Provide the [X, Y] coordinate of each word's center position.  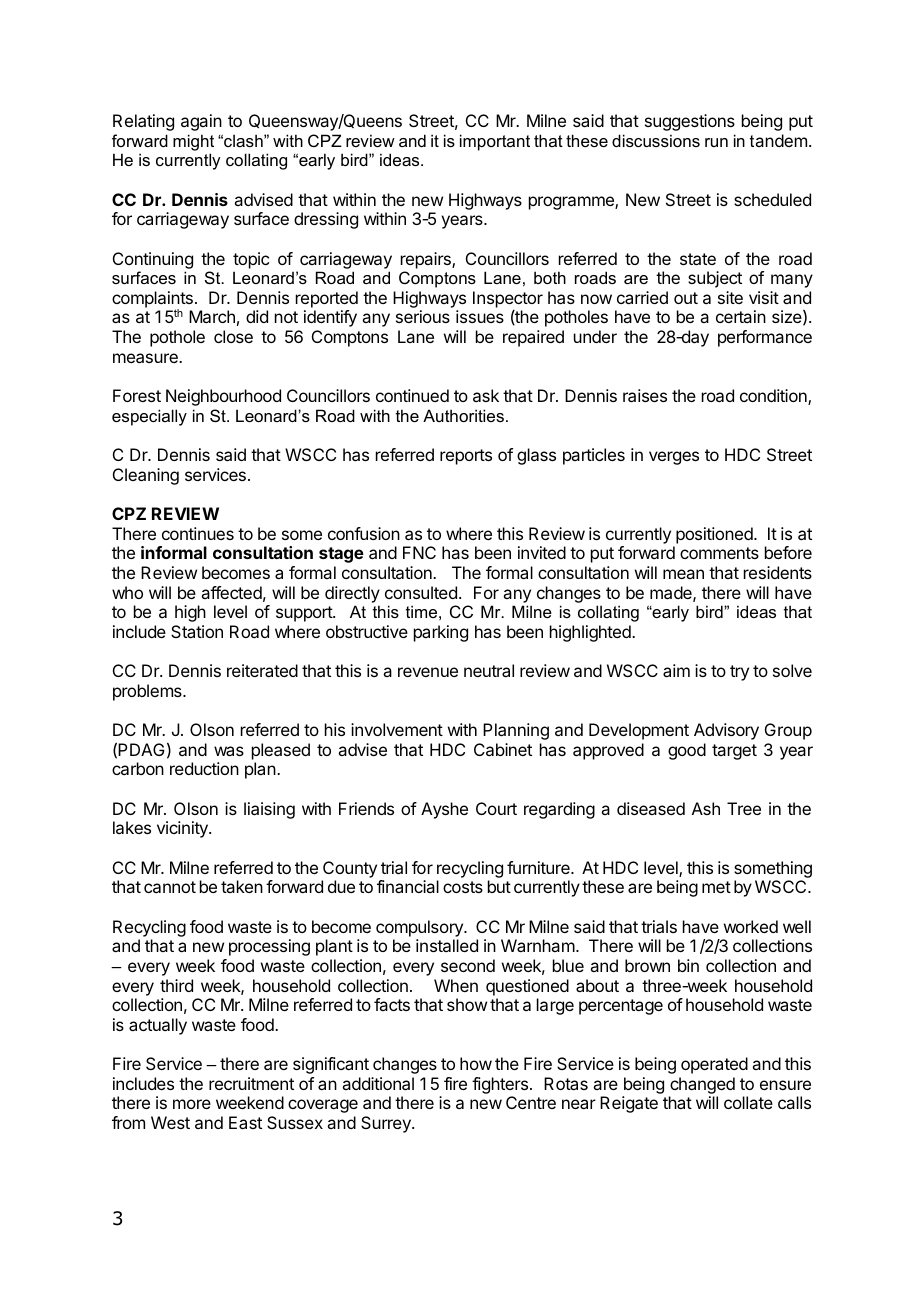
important [495, 142]
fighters [500, 1085]
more [192, 1104]
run [716, 142]
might [193, 142]
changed [702, 1085]
